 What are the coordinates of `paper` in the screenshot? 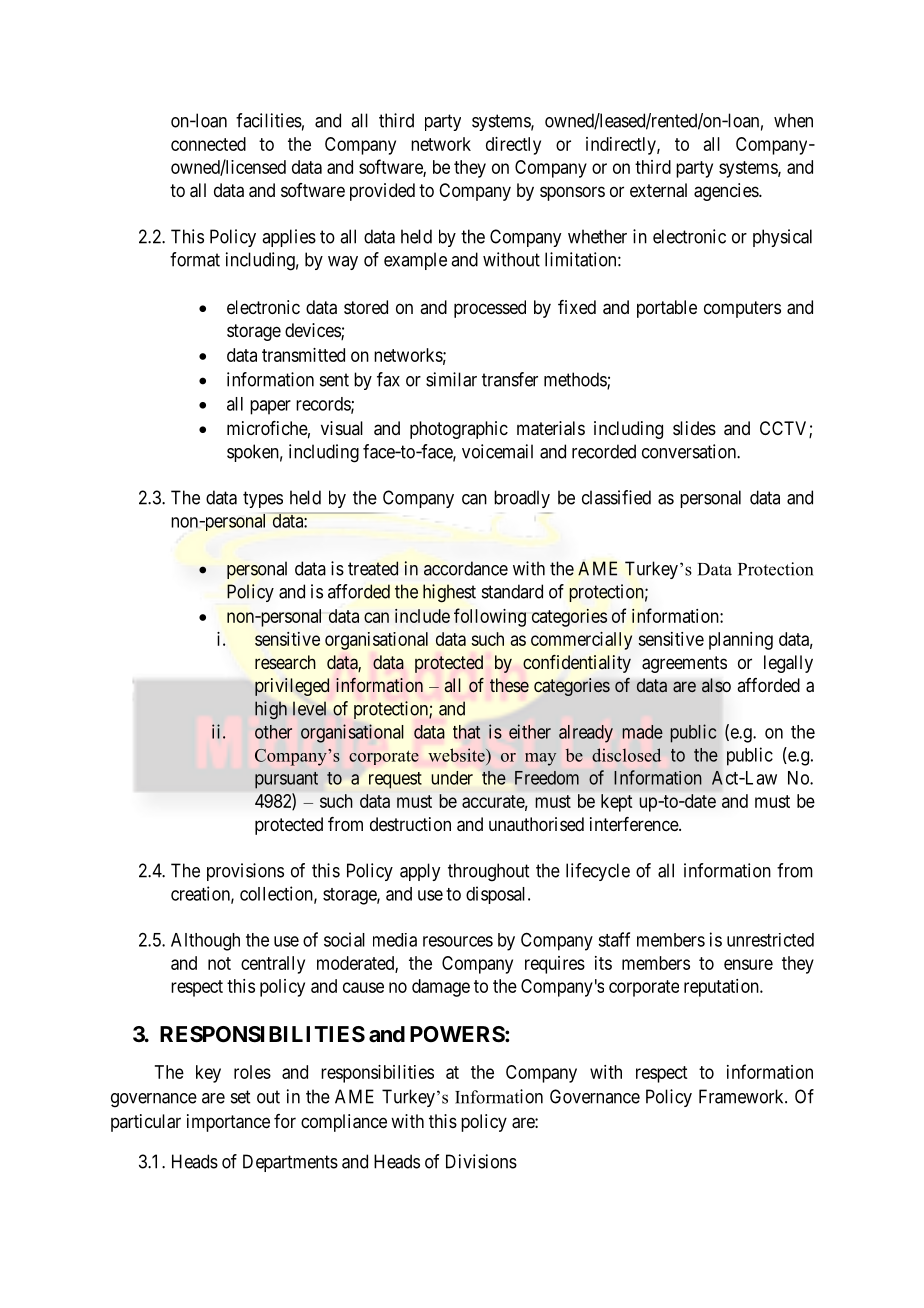 It's located at (270, 407).
